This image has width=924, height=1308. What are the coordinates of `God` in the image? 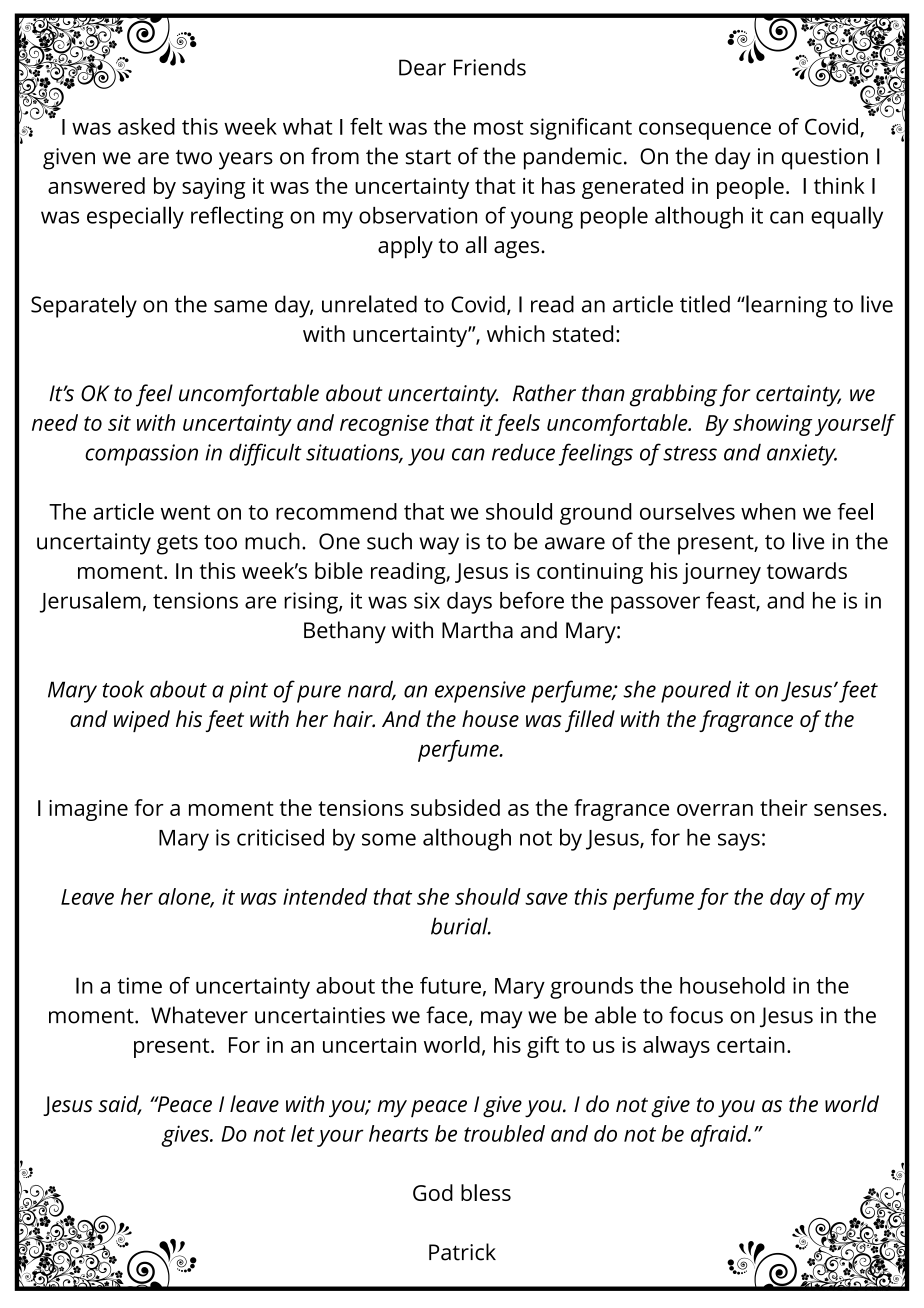 It's located at (433, 1192).
